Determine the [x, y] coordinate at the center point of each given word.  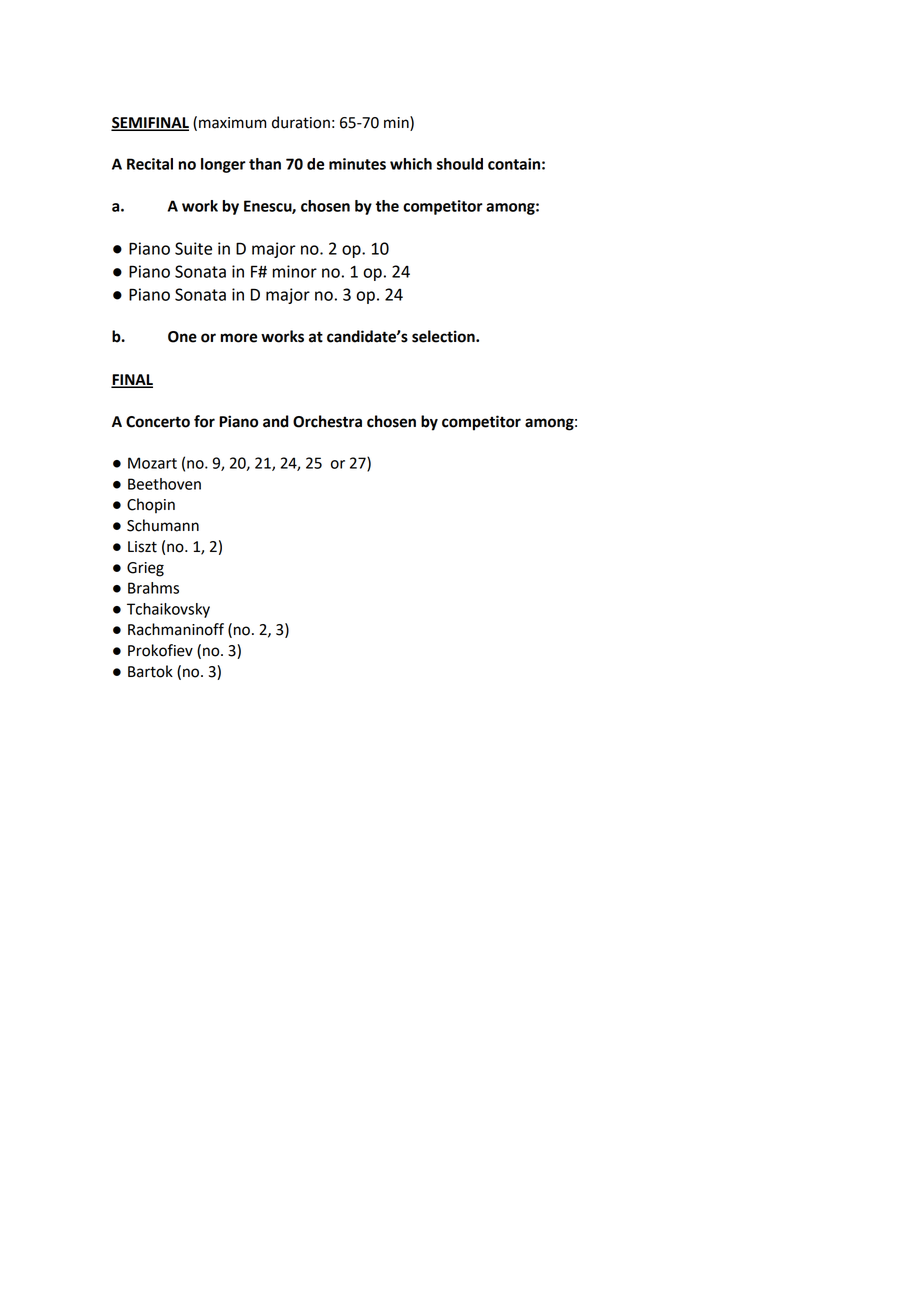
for [204, 421]
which [411, 164]
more [239, 338]
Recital [150, 164]
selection [444, 336]
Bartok [150, 671]
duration [301, 122]
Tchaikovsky [168, 610]
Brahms [153, 588]
